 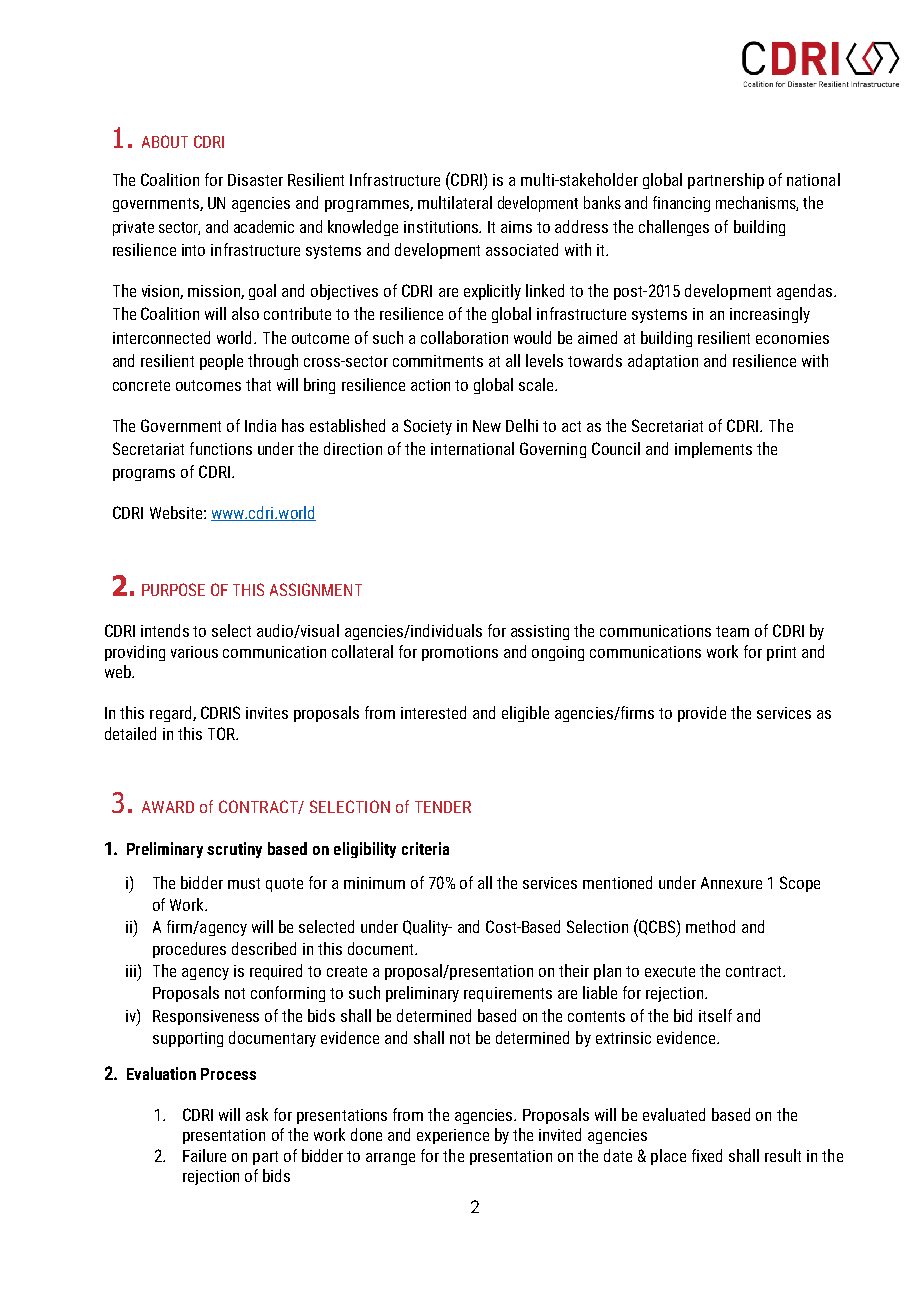 What do you see at coordinates (757, 203) in the screenshot?
I see `mechanisms` at bounding box center [757, 203].
